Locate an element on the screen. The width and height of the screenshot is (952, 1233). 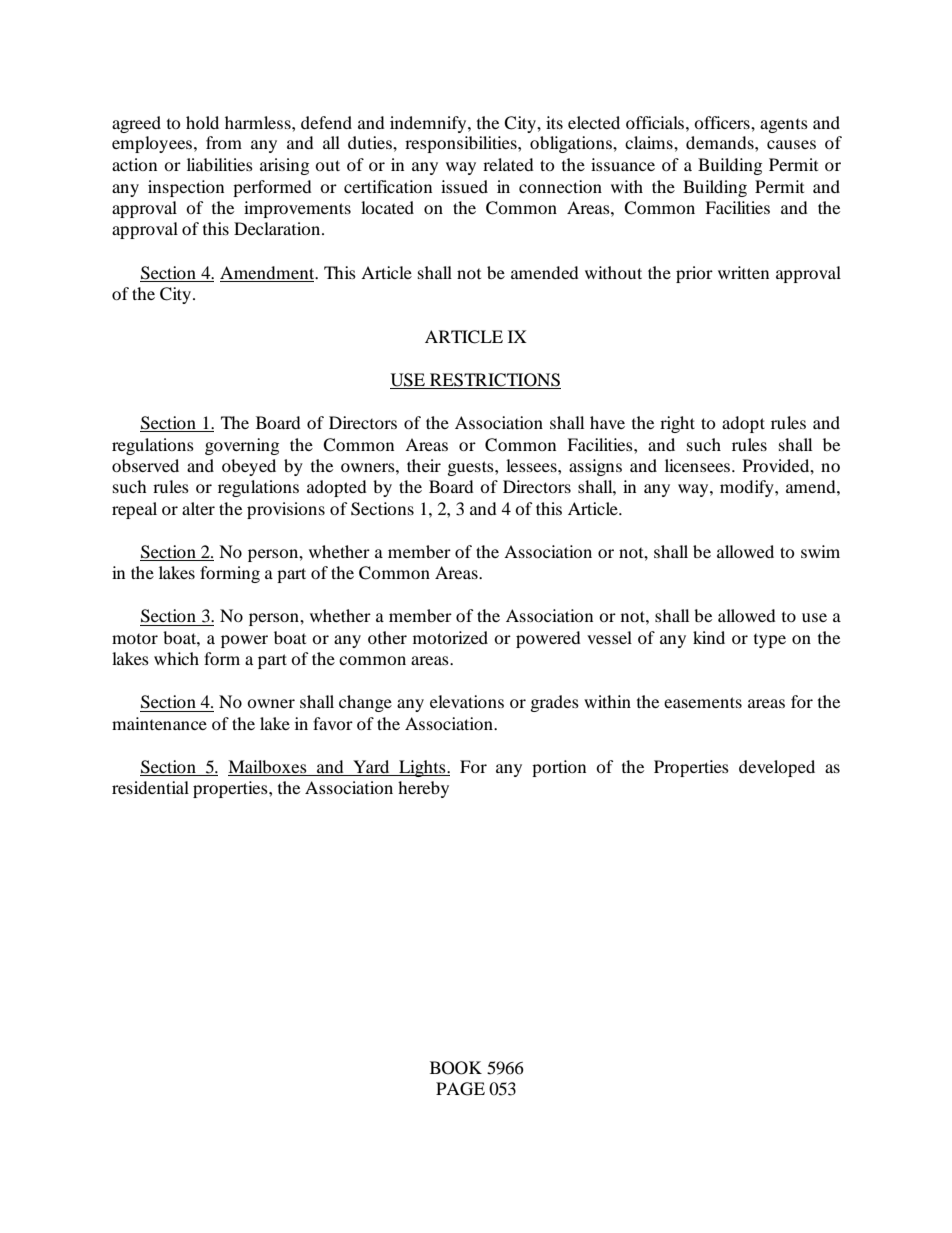
responsibilities is located at coordinates (462, 144).
